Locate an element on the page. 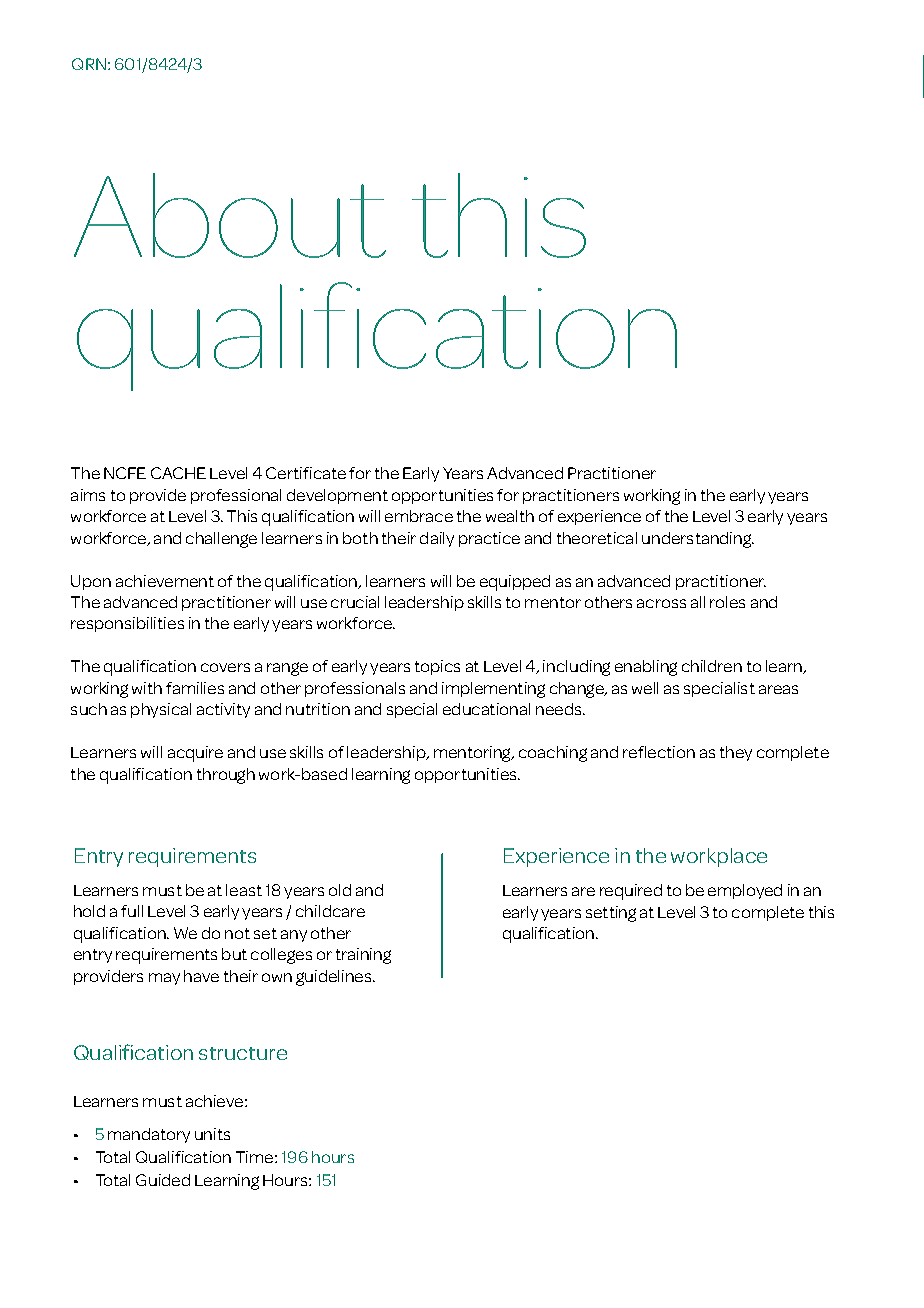 This page has height=1308, width=924. units is located at coordinates (212, 1134).
